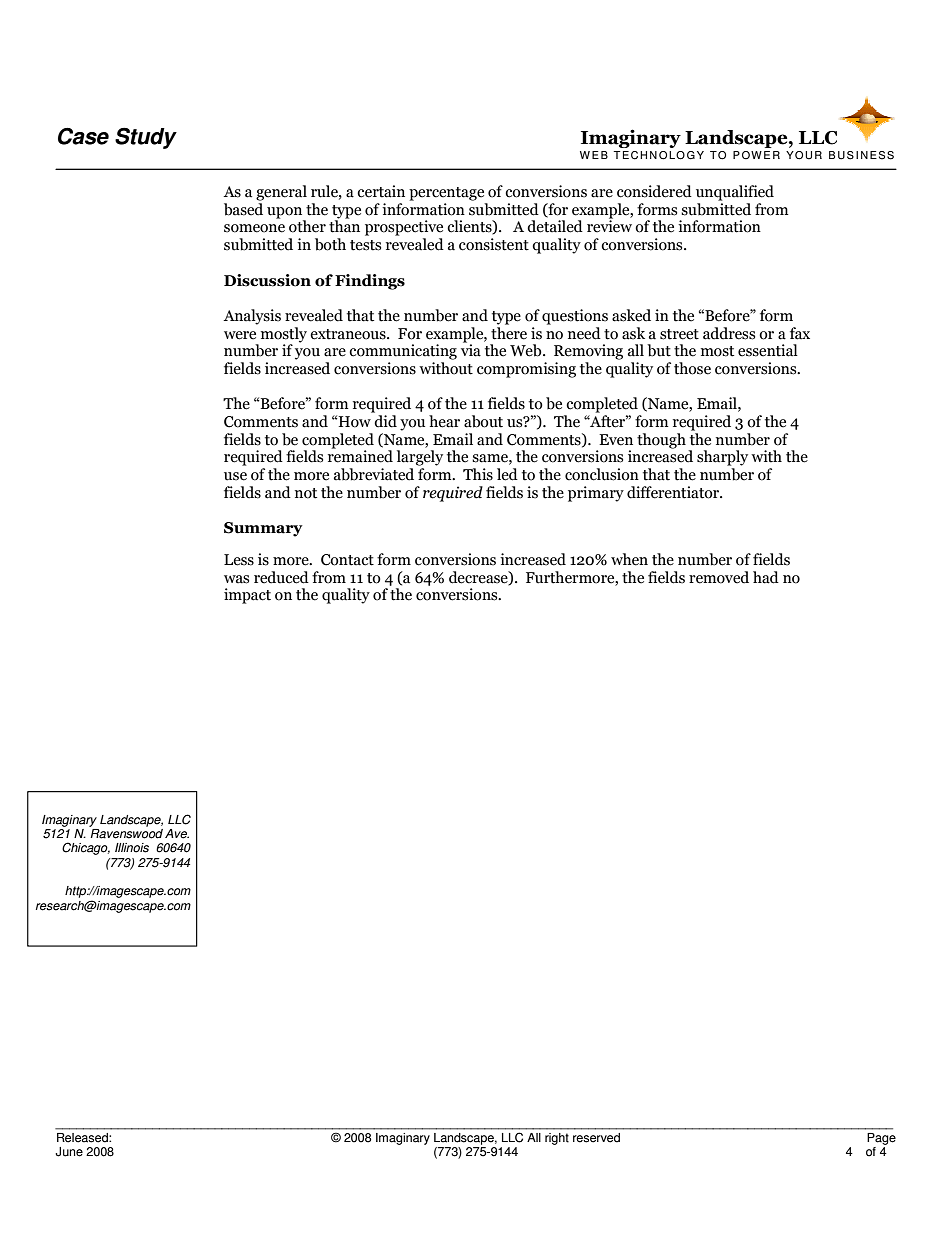 This screenshot has height=1233, width=952. Describe the element at coordinates (735, 193) in the screenshot. I see `unqualified` at that location.
